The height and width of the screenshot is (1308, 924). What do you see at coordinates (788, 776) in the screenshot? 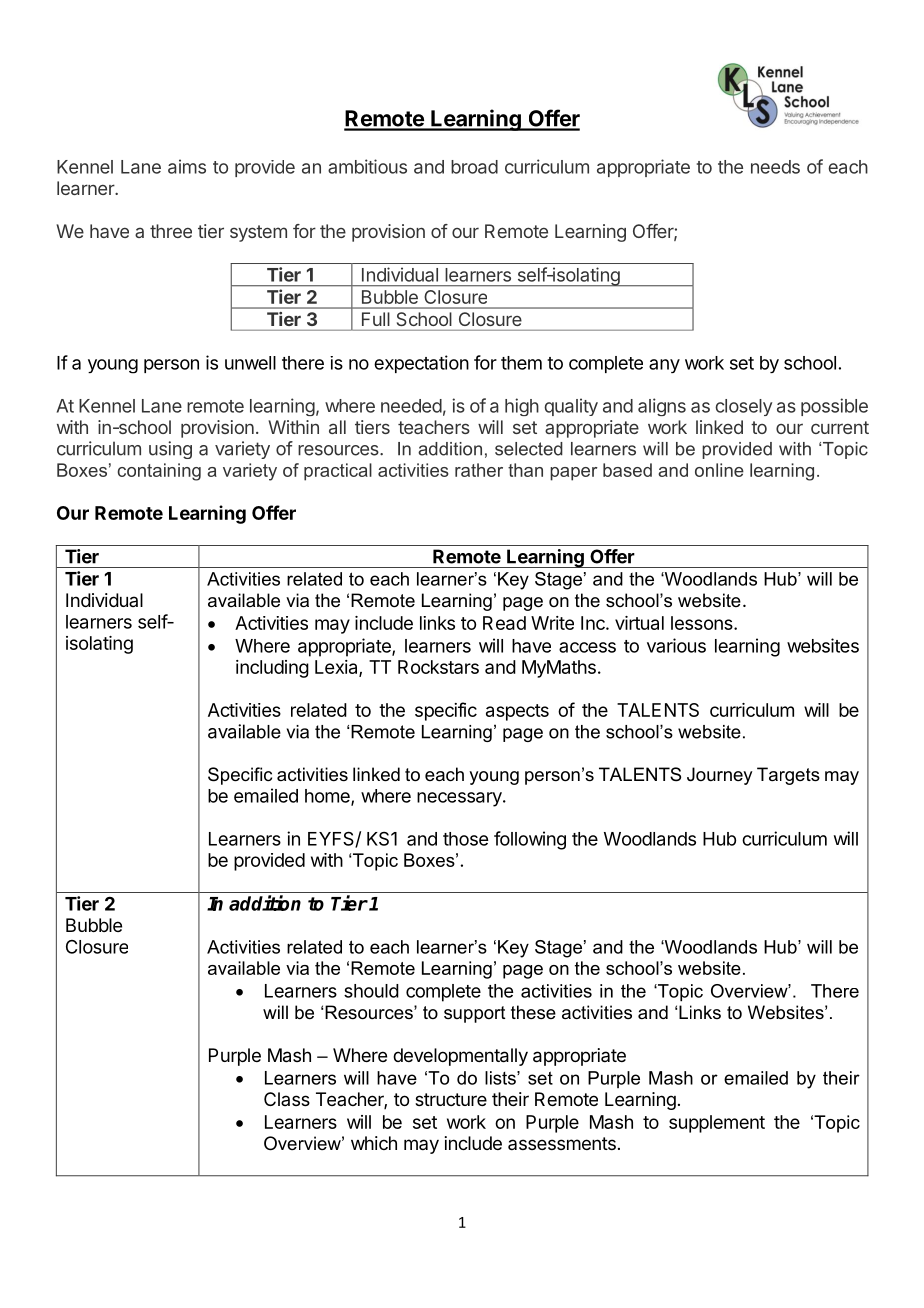
I see `Targets` at bounding box center [788, 776].
